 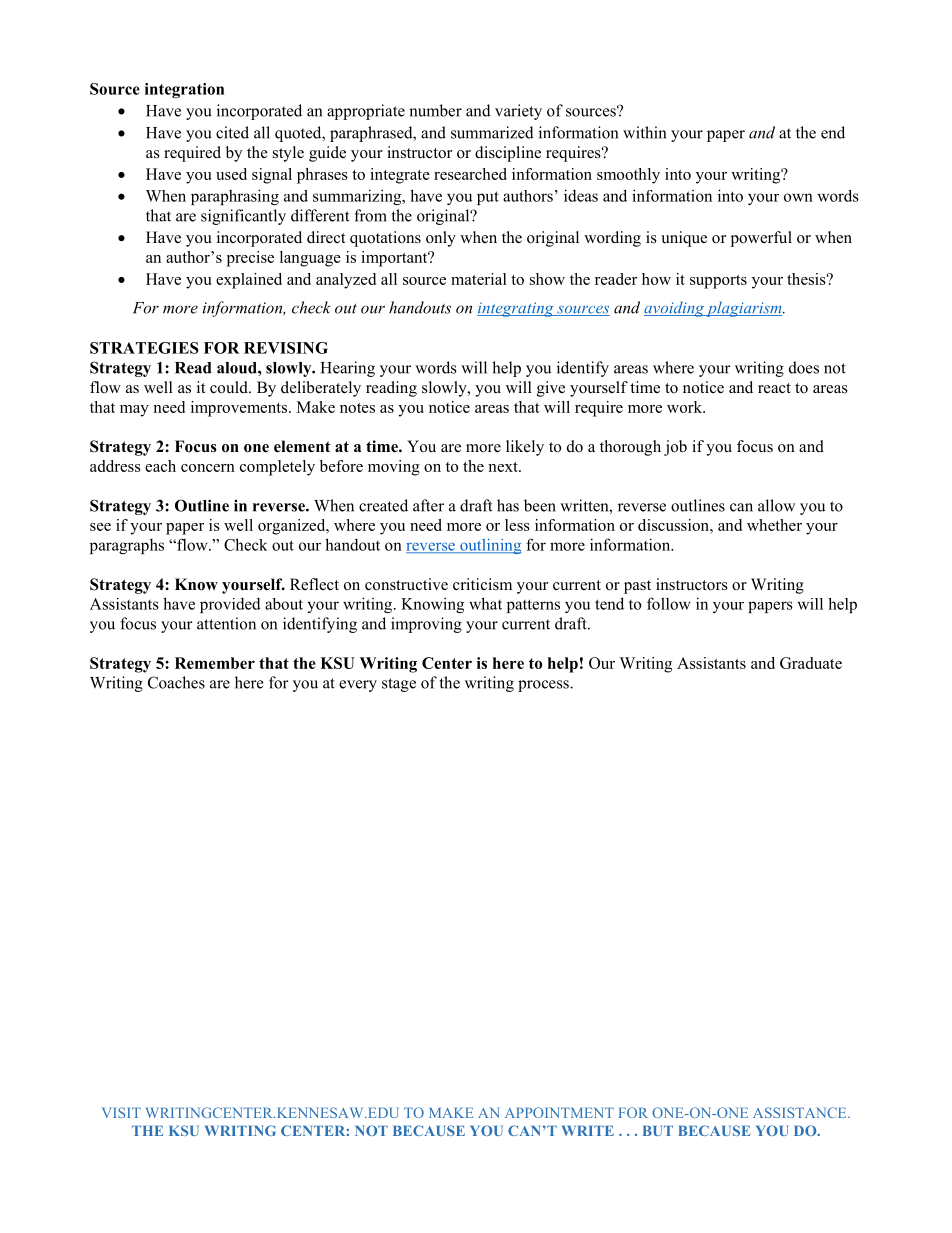 What do you see at coordinates (121, 1112) in the screenshot?
I see `VISIT` at bounding box center [121, 1112].
